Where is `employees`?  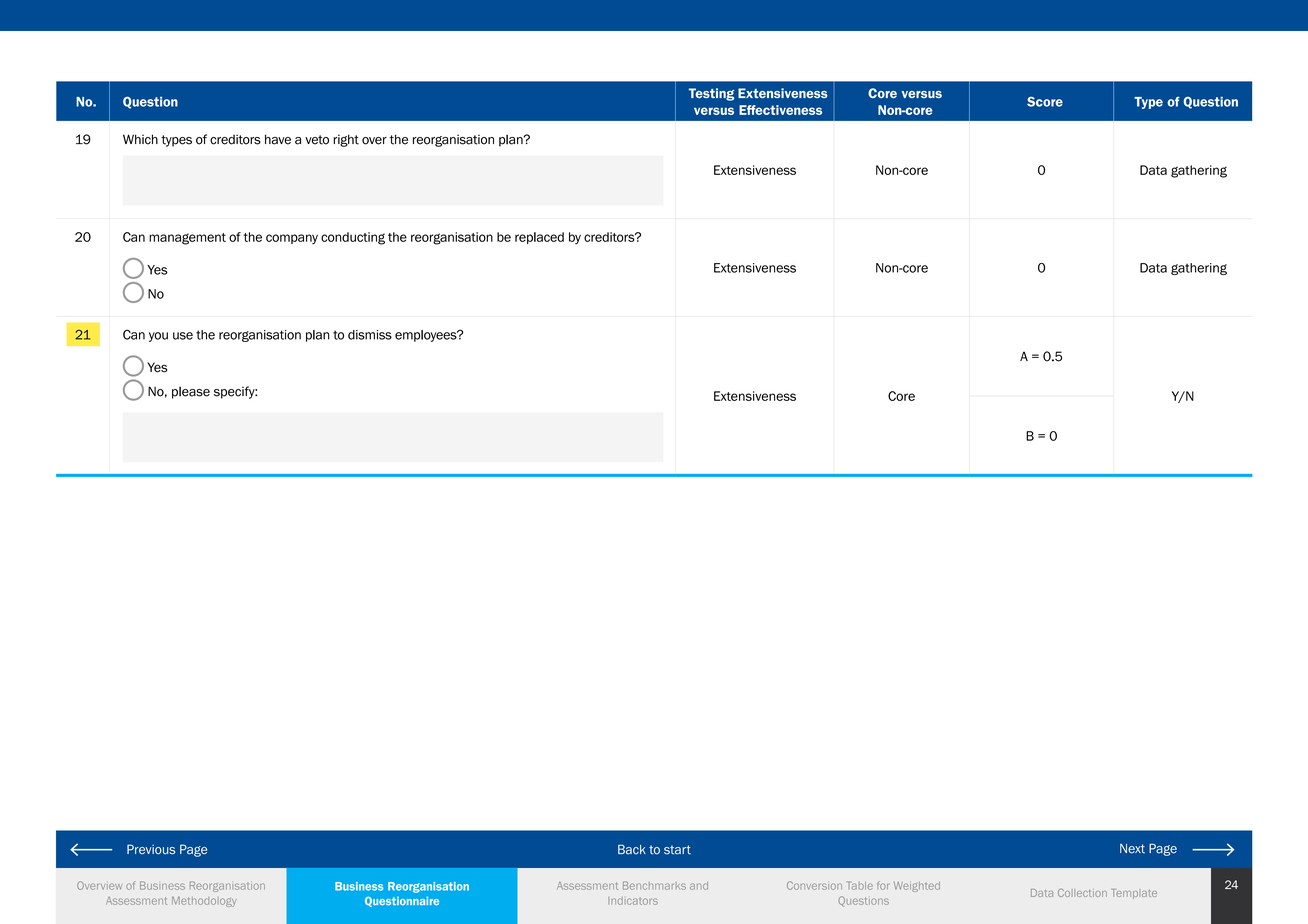 employees is located at coordinates (427, 336).
